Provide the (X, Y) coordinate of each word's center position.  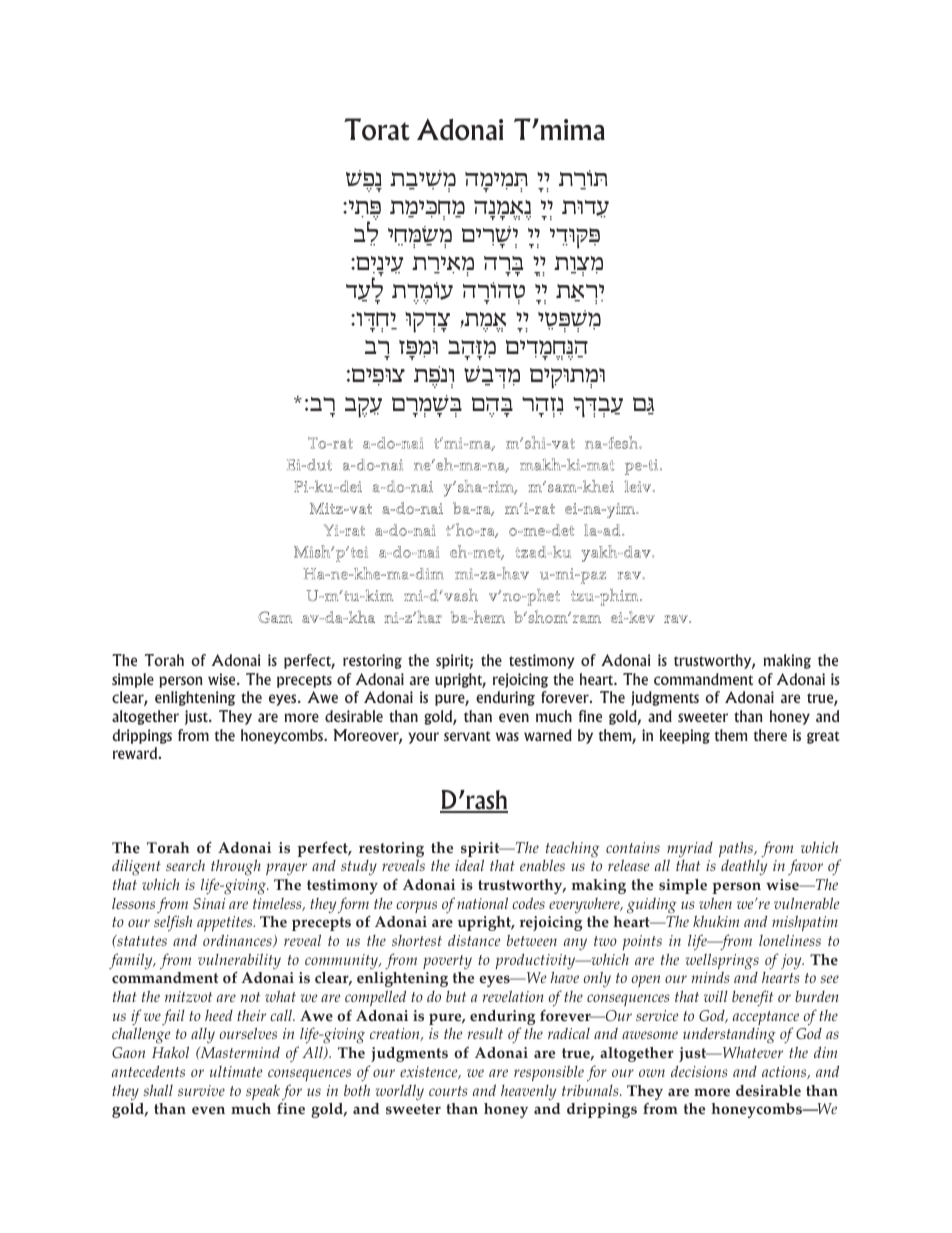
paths (737, 850)
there (770, 735)
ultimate (236, 1071)
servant (467, 736)
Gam (275, 617)
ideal (469, 865)
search (185, 865)
